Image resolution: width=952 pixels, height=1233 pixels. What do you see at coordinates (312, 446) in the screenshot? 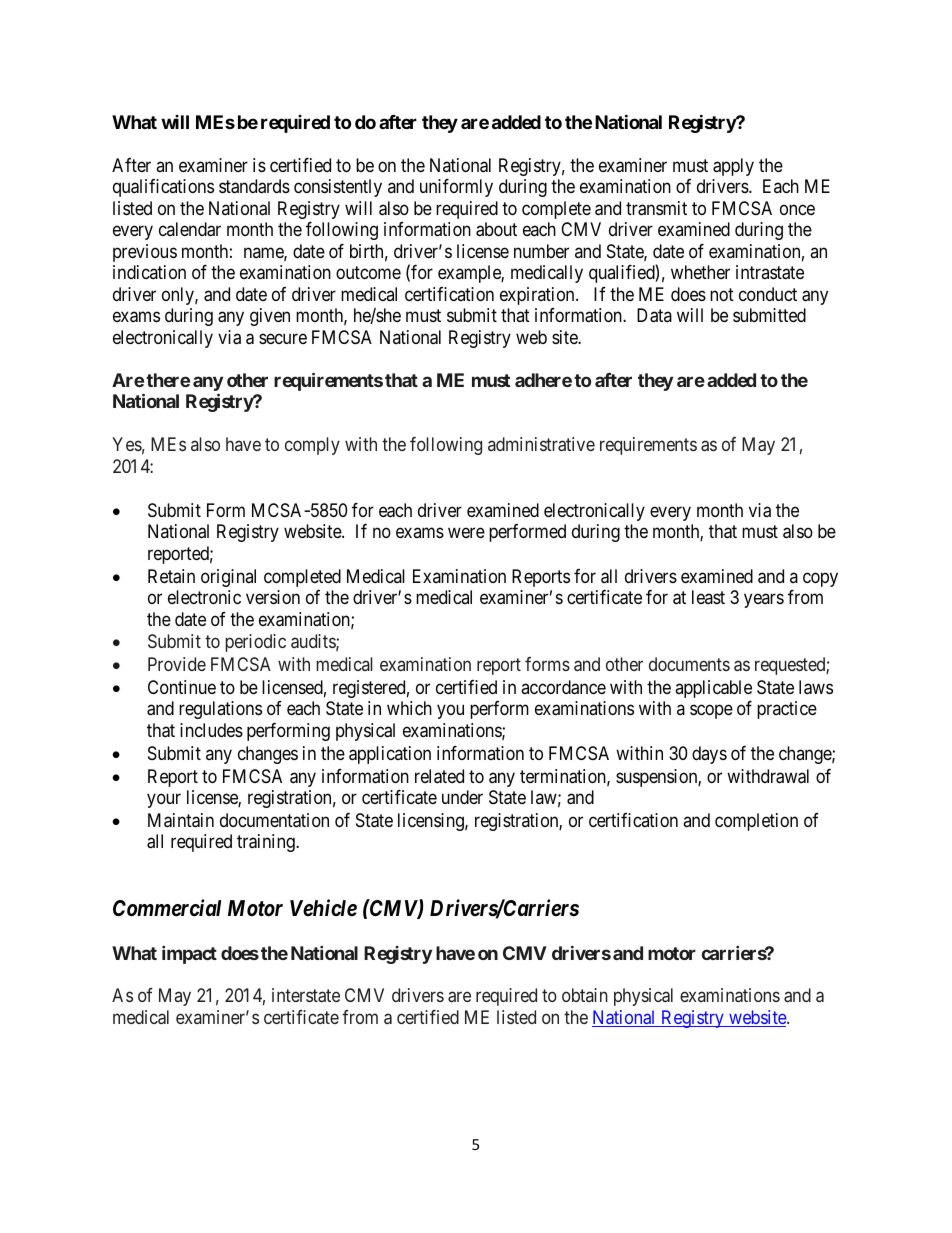
I see `comply` at bounding box center [312, 446].
